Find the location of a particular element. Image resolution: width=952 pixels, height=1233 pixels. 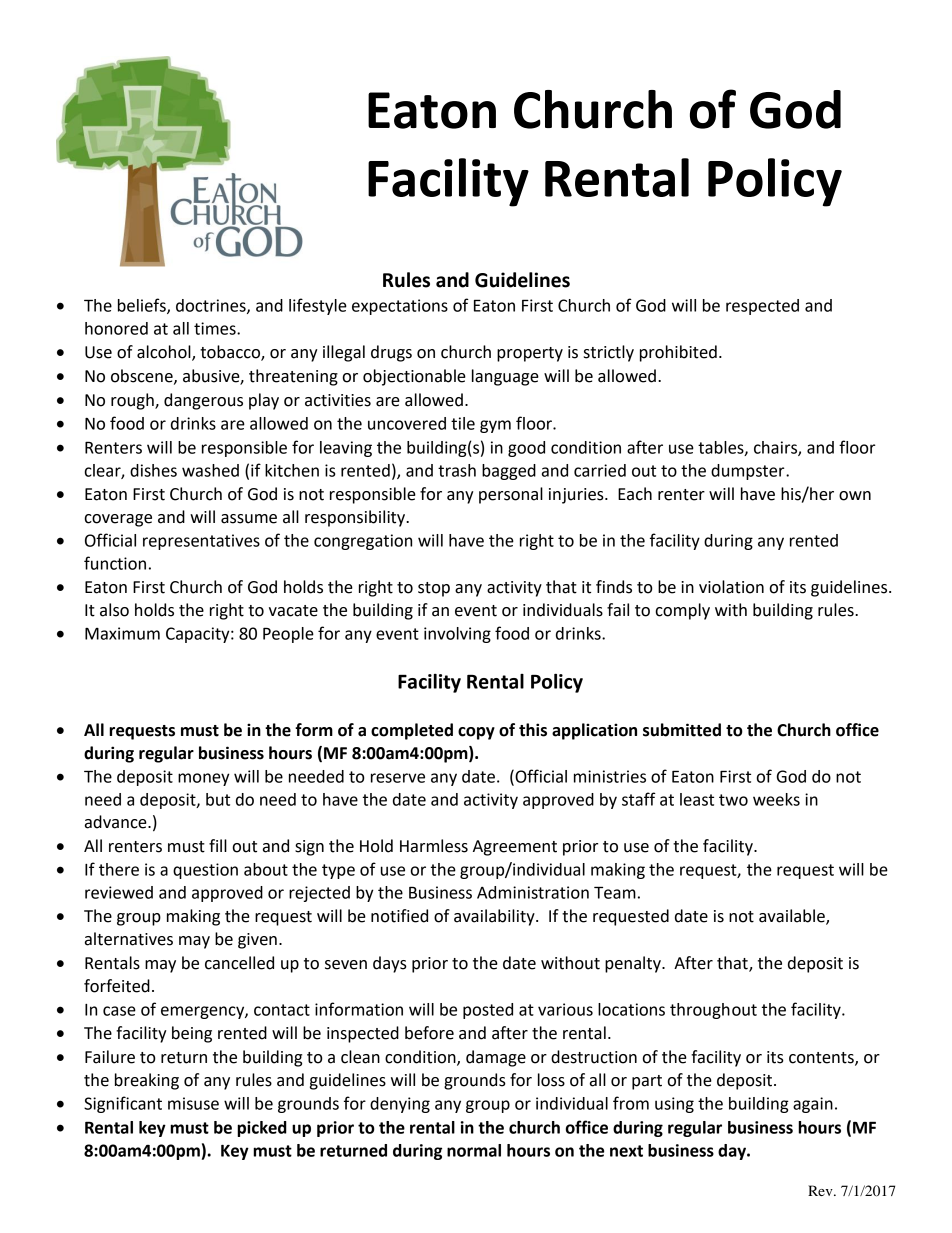

times is located at coordinates (216, 328).
